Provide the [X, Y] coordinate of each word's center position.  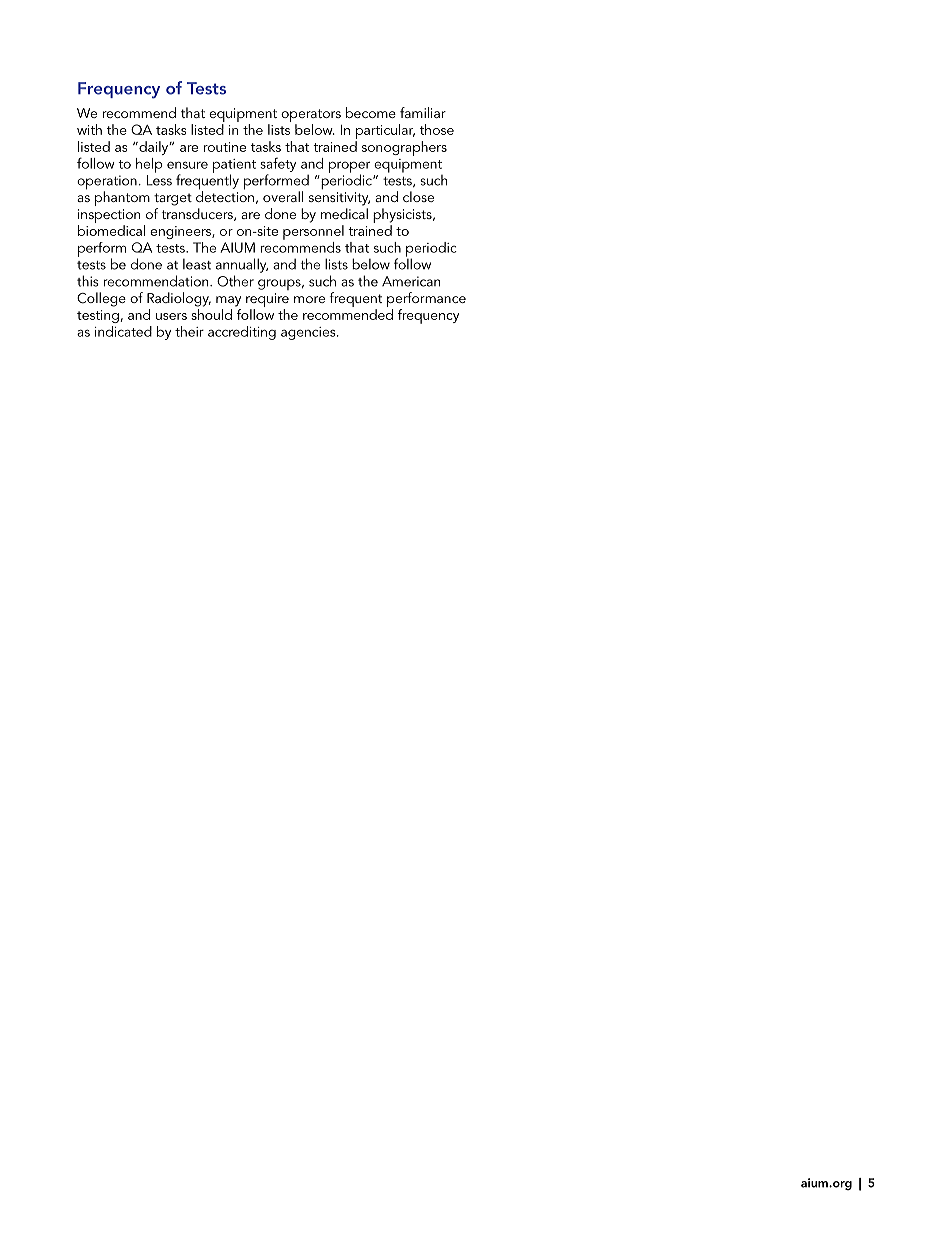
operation [107, 183]
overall [283, 196]
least [197, 264]
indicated [123, 331]
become [371, 112]
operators [311, 115]
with [89, 129]
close [418, 196]
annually [242, 265]
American [411, 281]
